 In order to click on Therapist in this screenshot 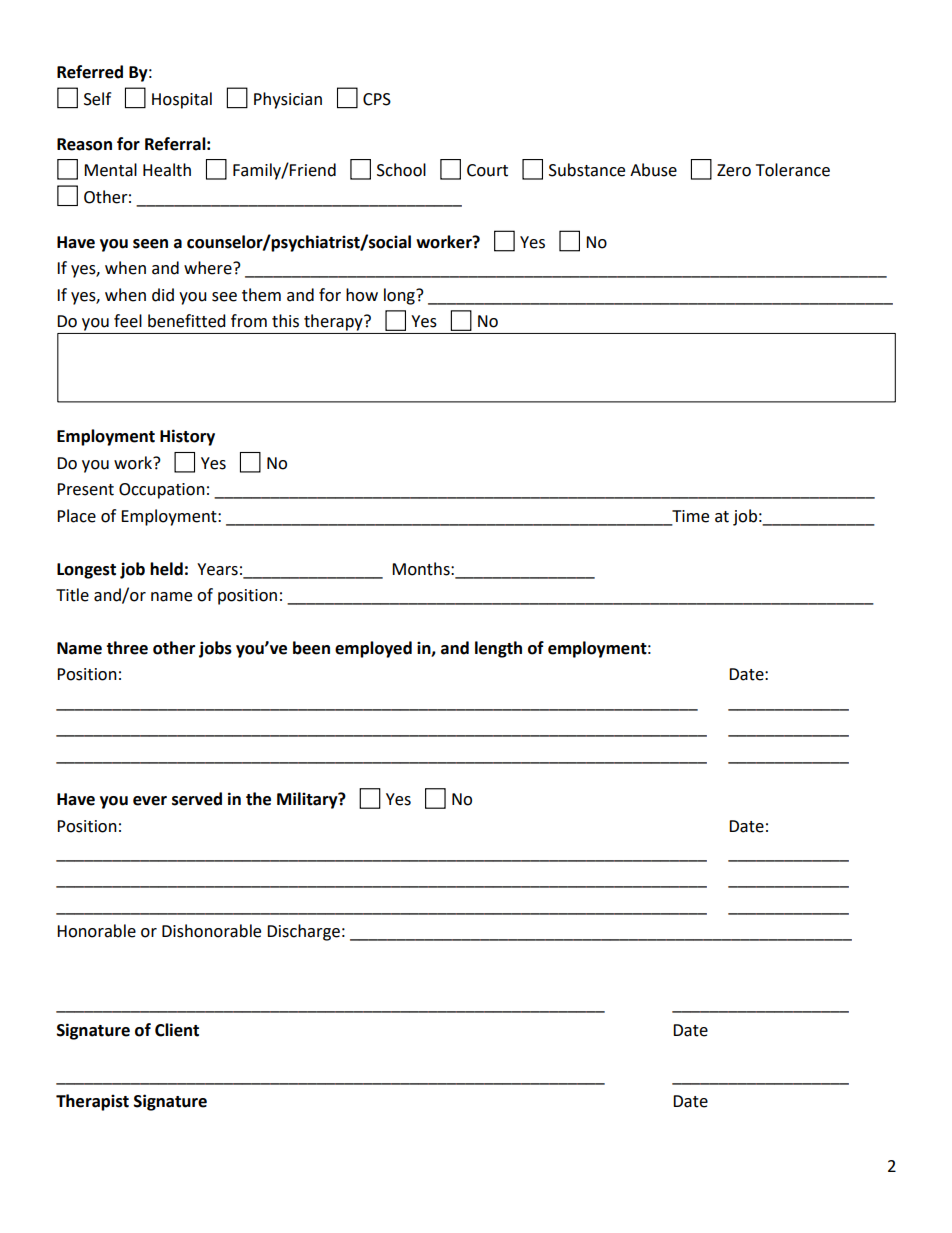, I will do `click(92, 1102)`.
